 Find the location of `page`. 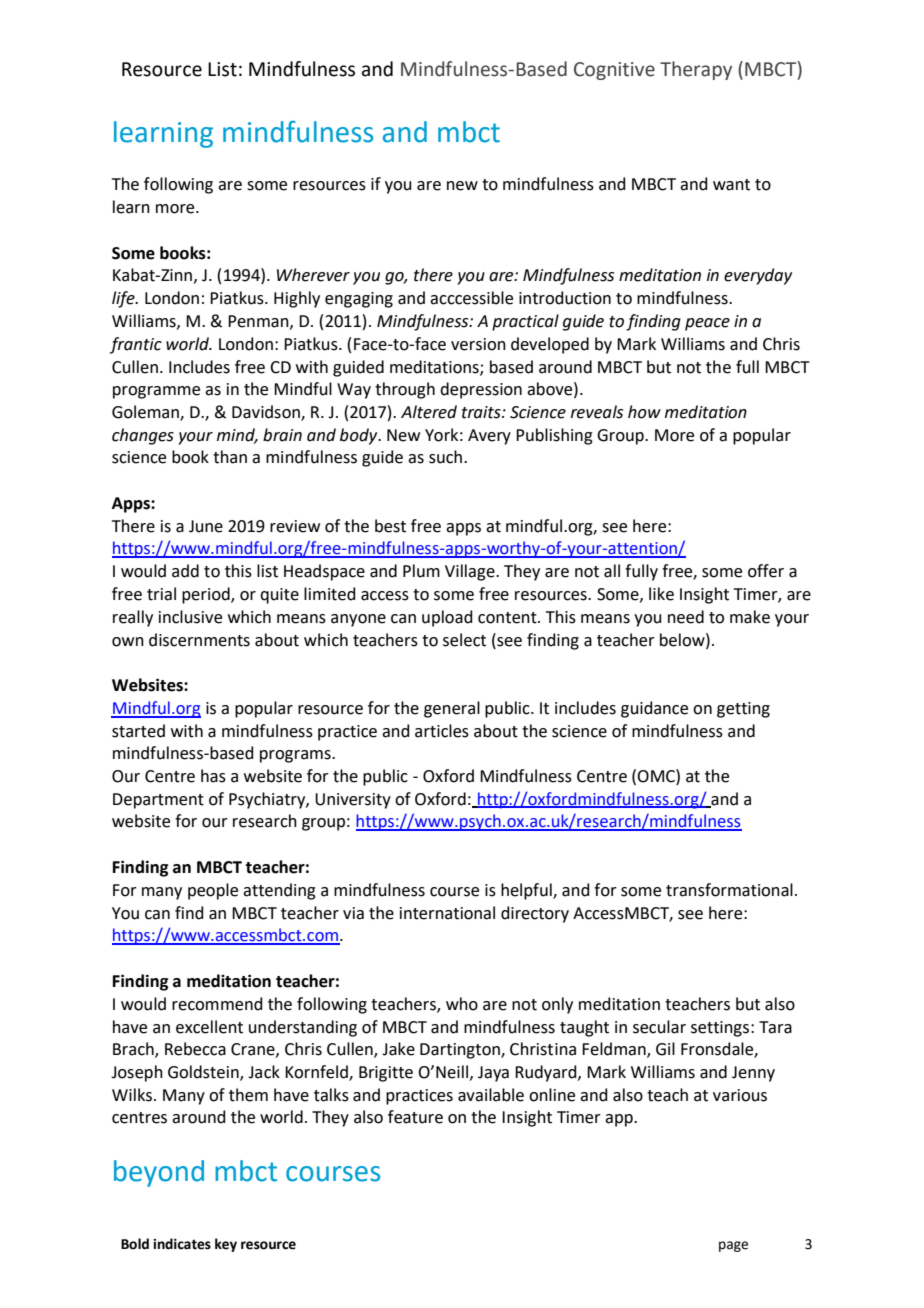

page is located at coordinates (733, 1246).
